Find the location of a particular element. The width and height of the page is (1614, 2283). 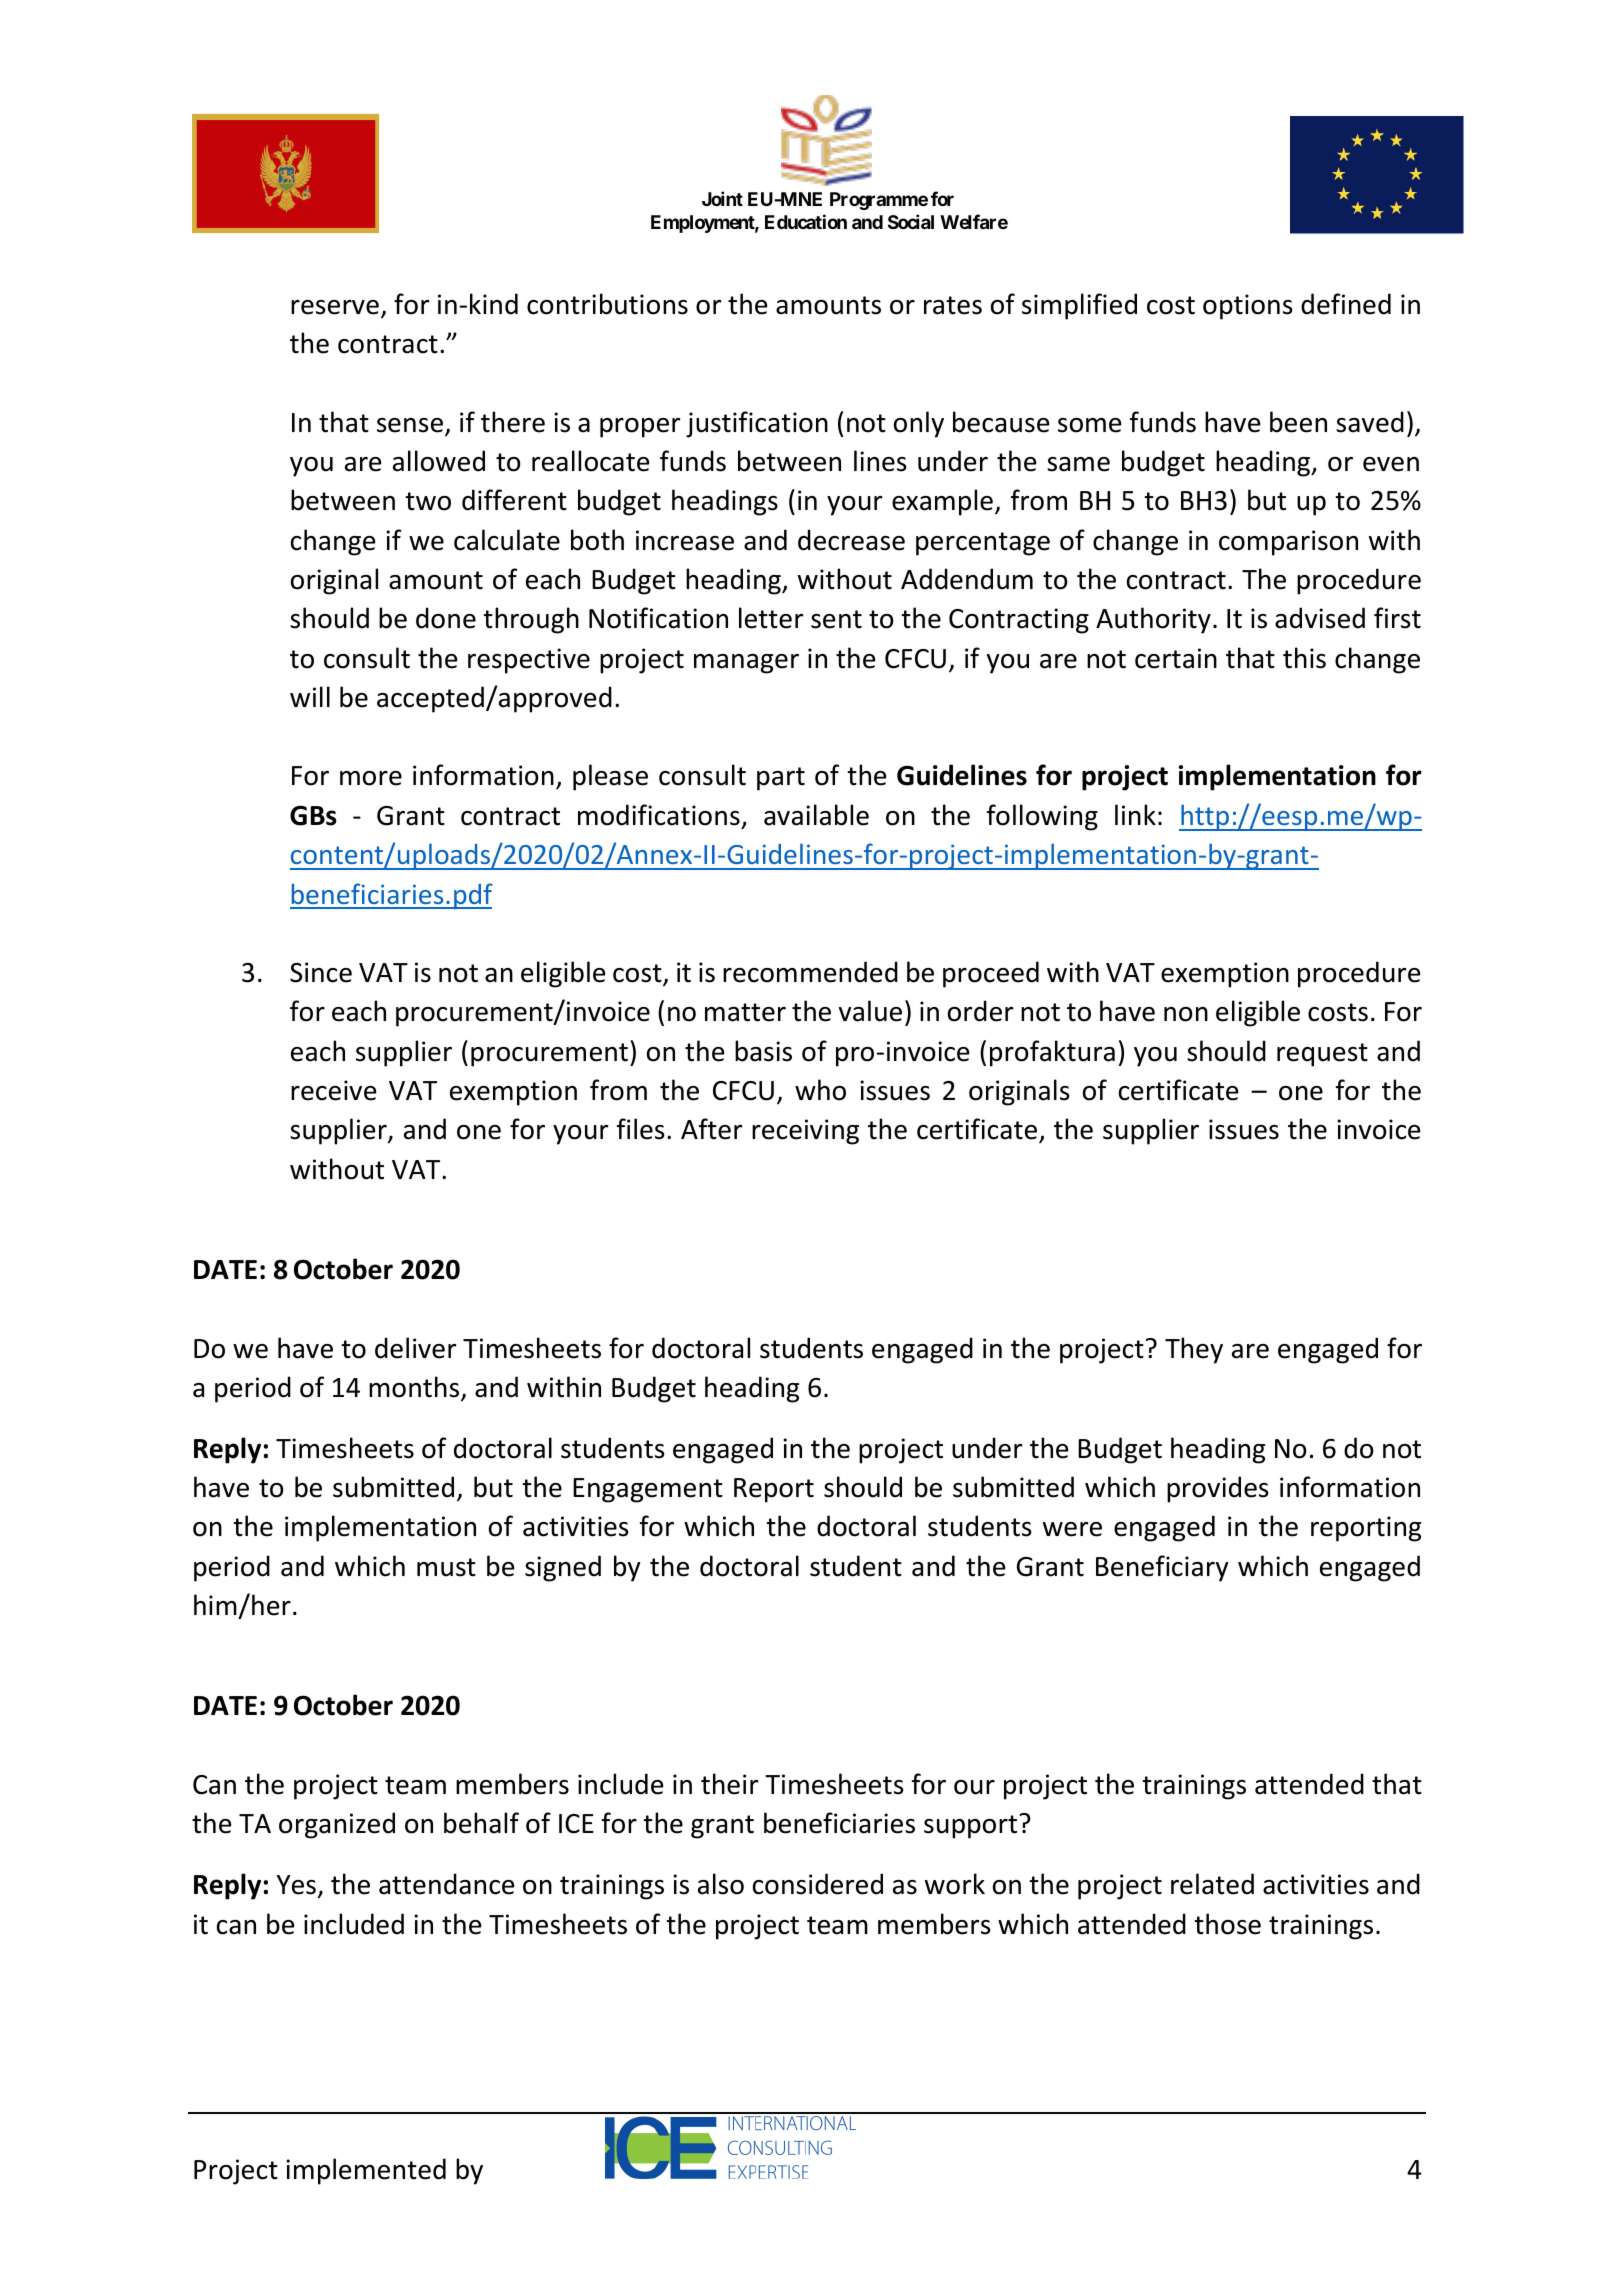

their is located at coordinates (729, 1784).
